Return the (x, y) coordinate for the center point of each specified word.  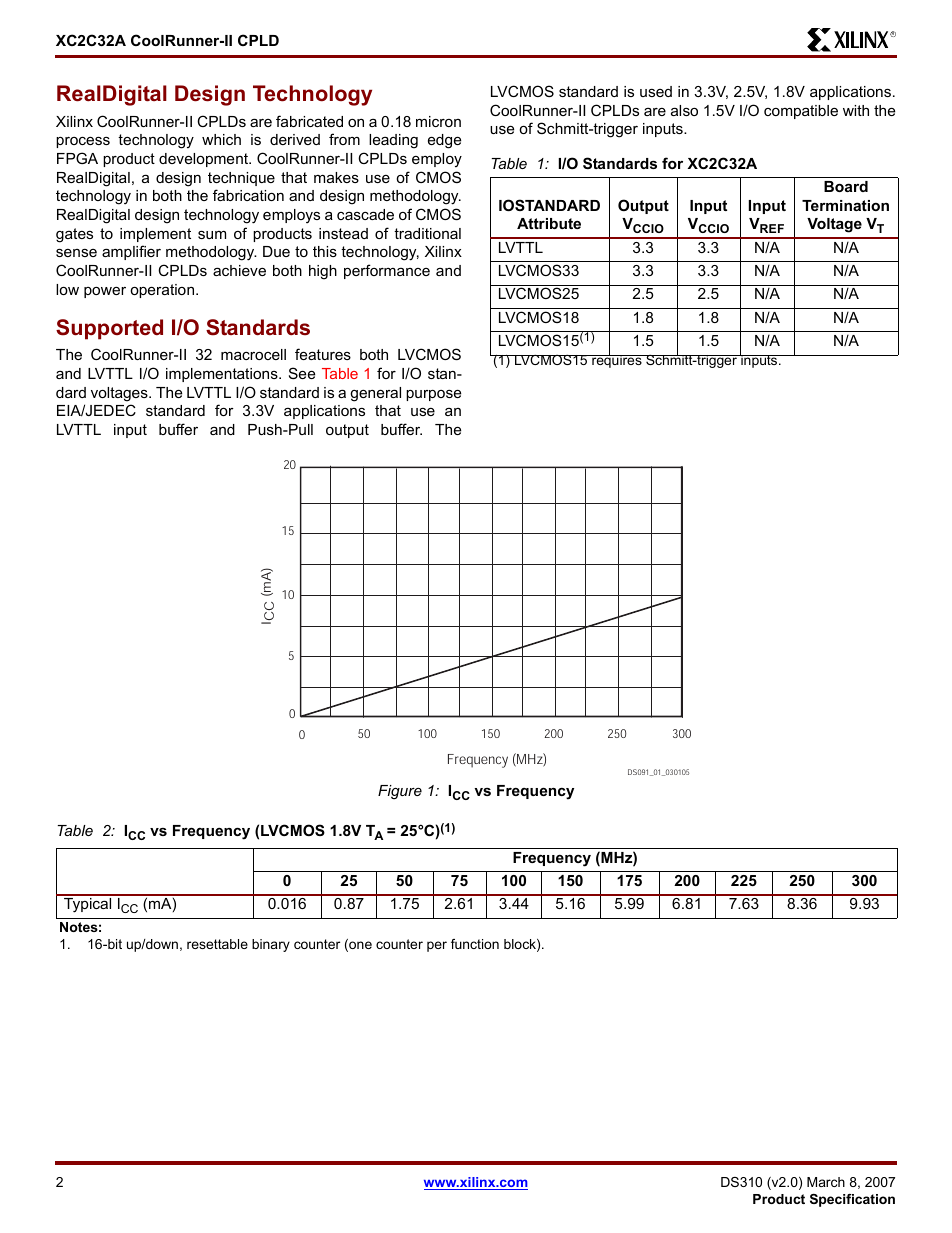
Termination (845, 205)
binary (271, 945)
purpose (433, 395)
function (475, 944)
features (323, 354)
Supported (109, 329)
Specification (852, 1200)
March (826, 1182)
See (302, 373)
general (375, 394)
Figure (400, 792)
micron (438, 121)
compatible (801, 112)
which (221, 139)
